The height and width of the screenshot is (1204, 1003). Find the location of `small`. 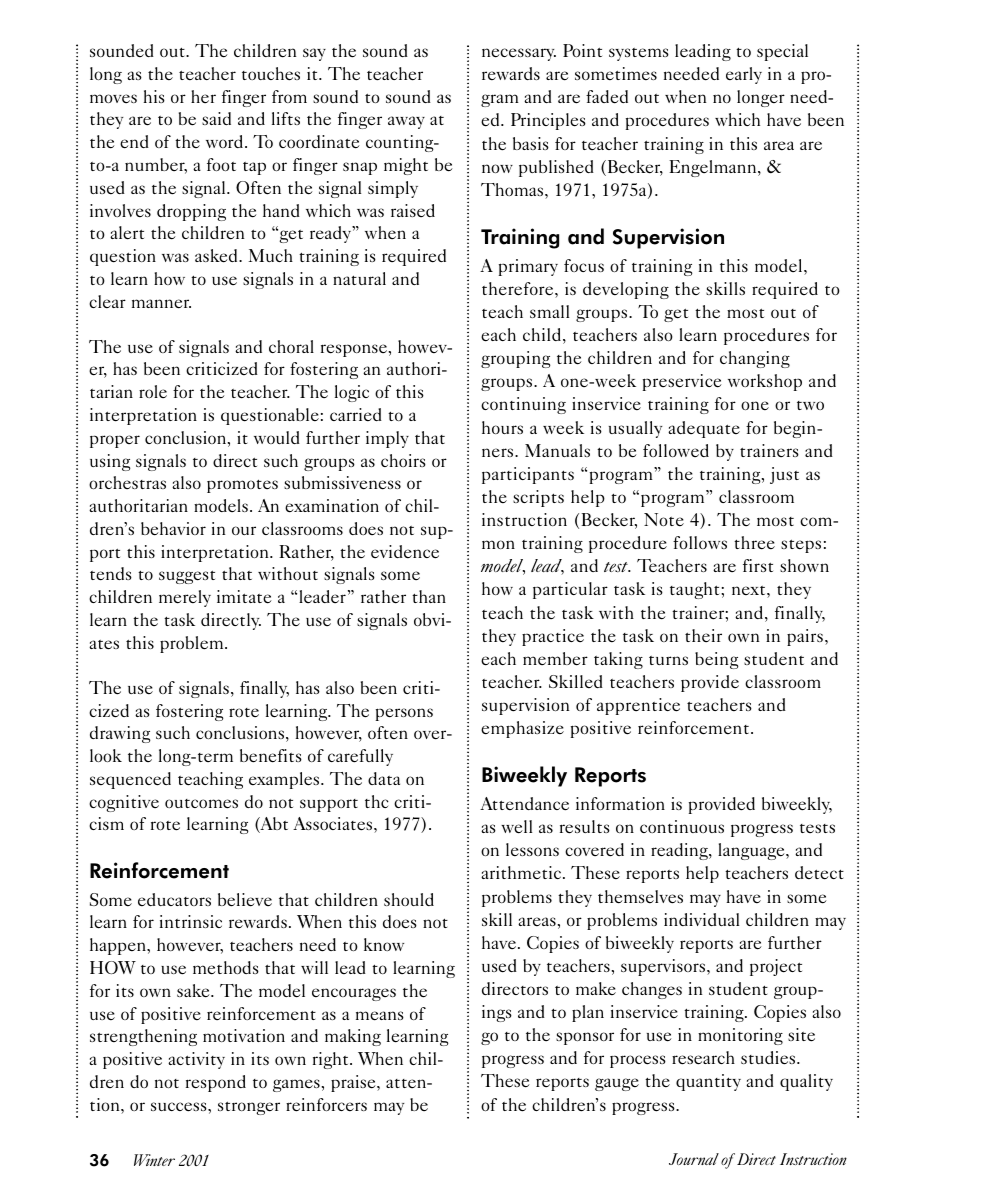

small is located at coordinates (549, 311).
